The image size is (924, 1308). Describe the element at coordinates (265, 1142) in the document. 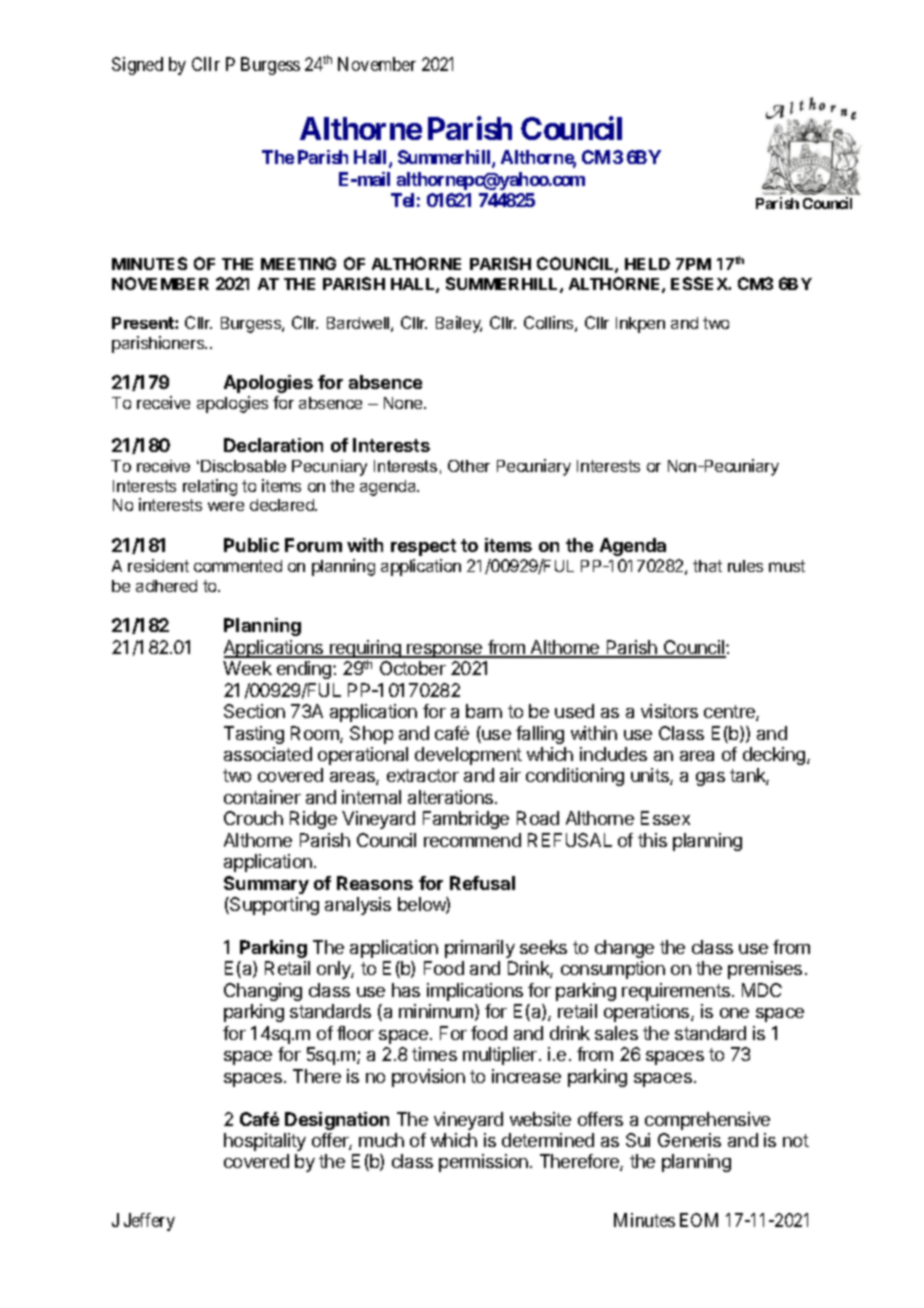

I see `hospitality` at that location.
